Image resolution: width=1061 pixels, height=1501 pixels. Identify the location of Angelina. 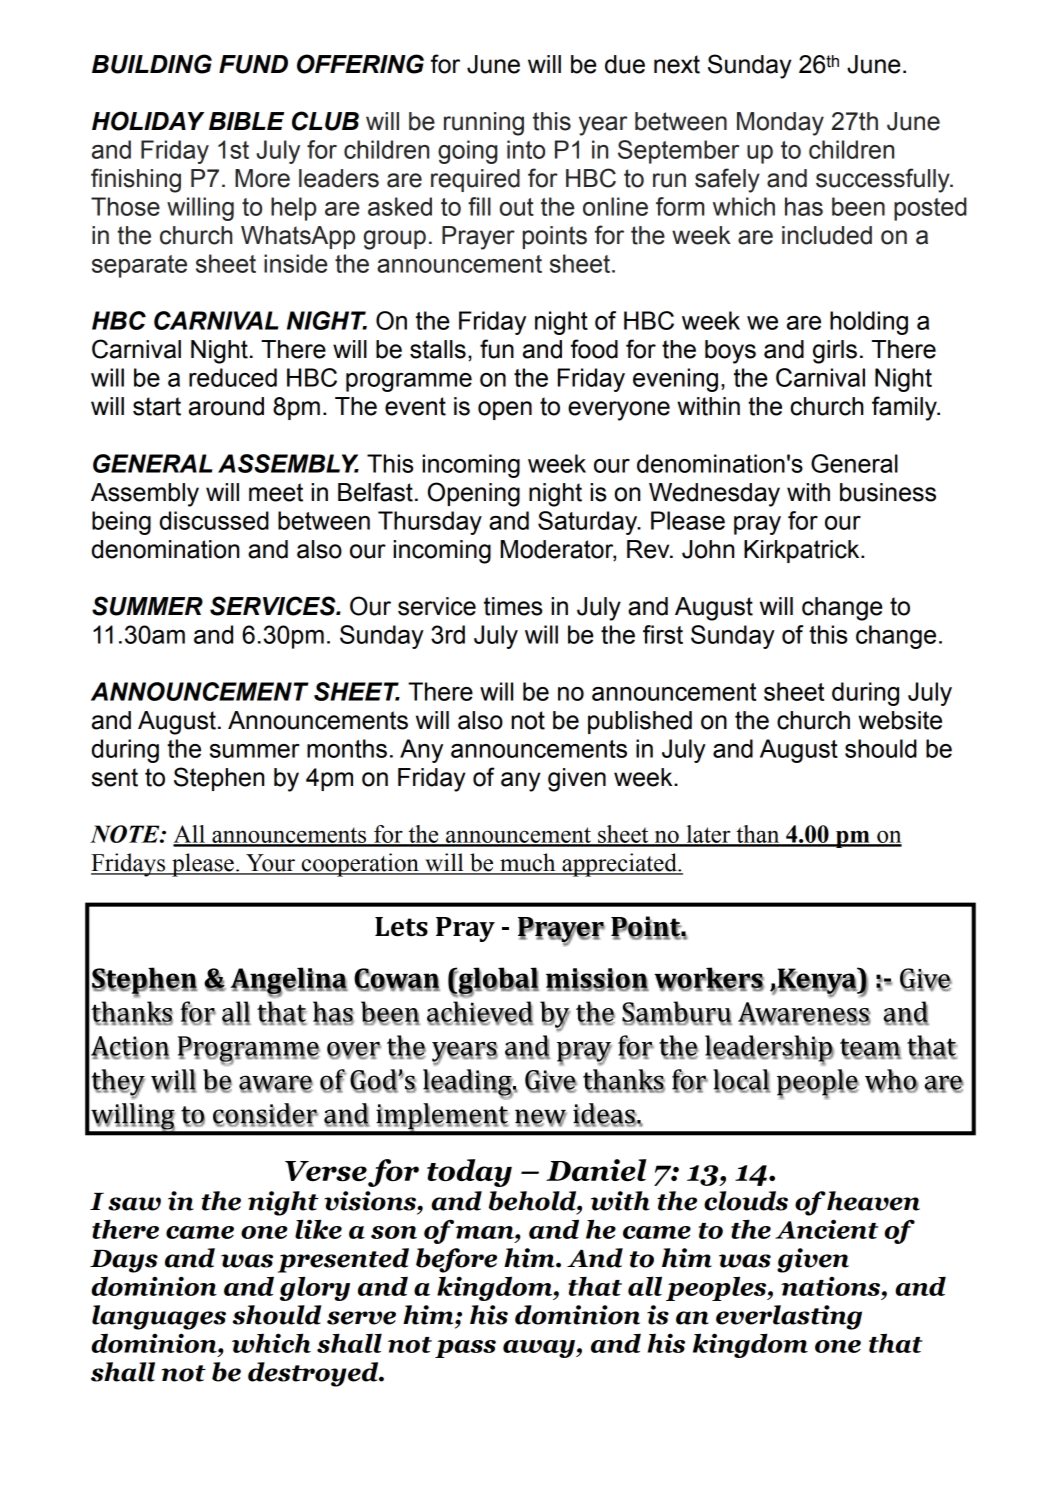
(289, 981).
